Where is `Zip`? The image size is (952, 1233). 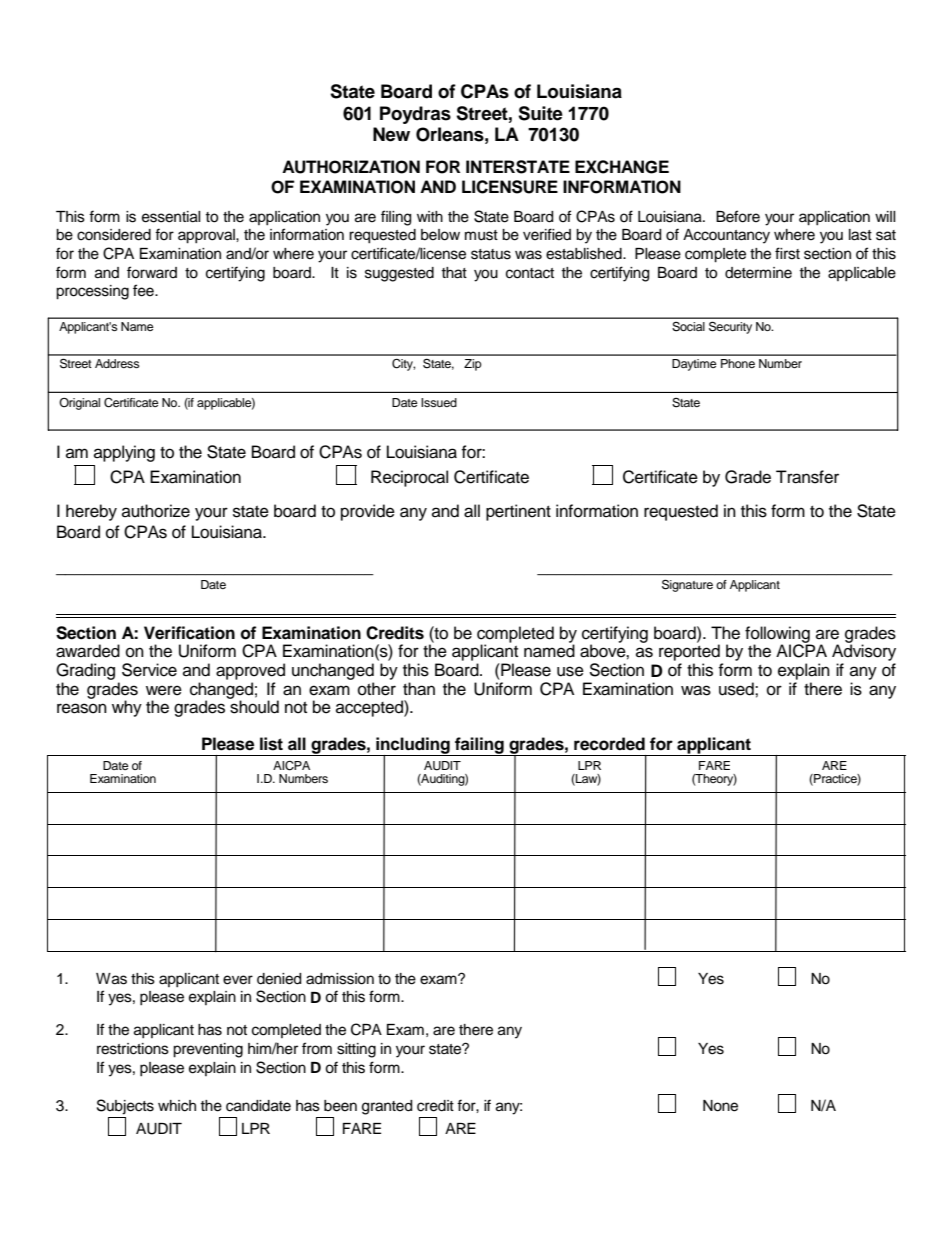
Zip is located at coordinates (473, 365).
